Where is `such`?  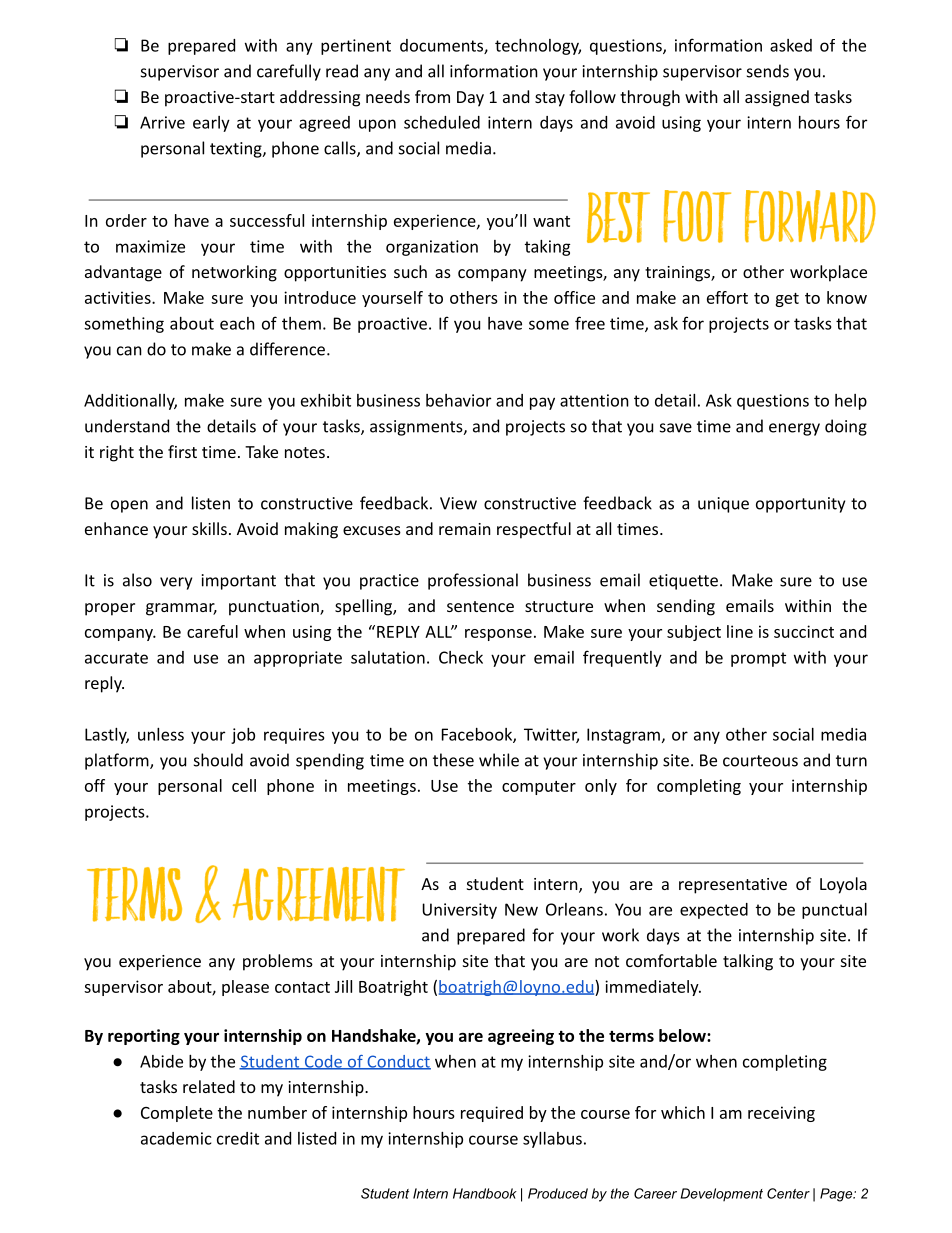 such is located at coordinates (410, 271).
